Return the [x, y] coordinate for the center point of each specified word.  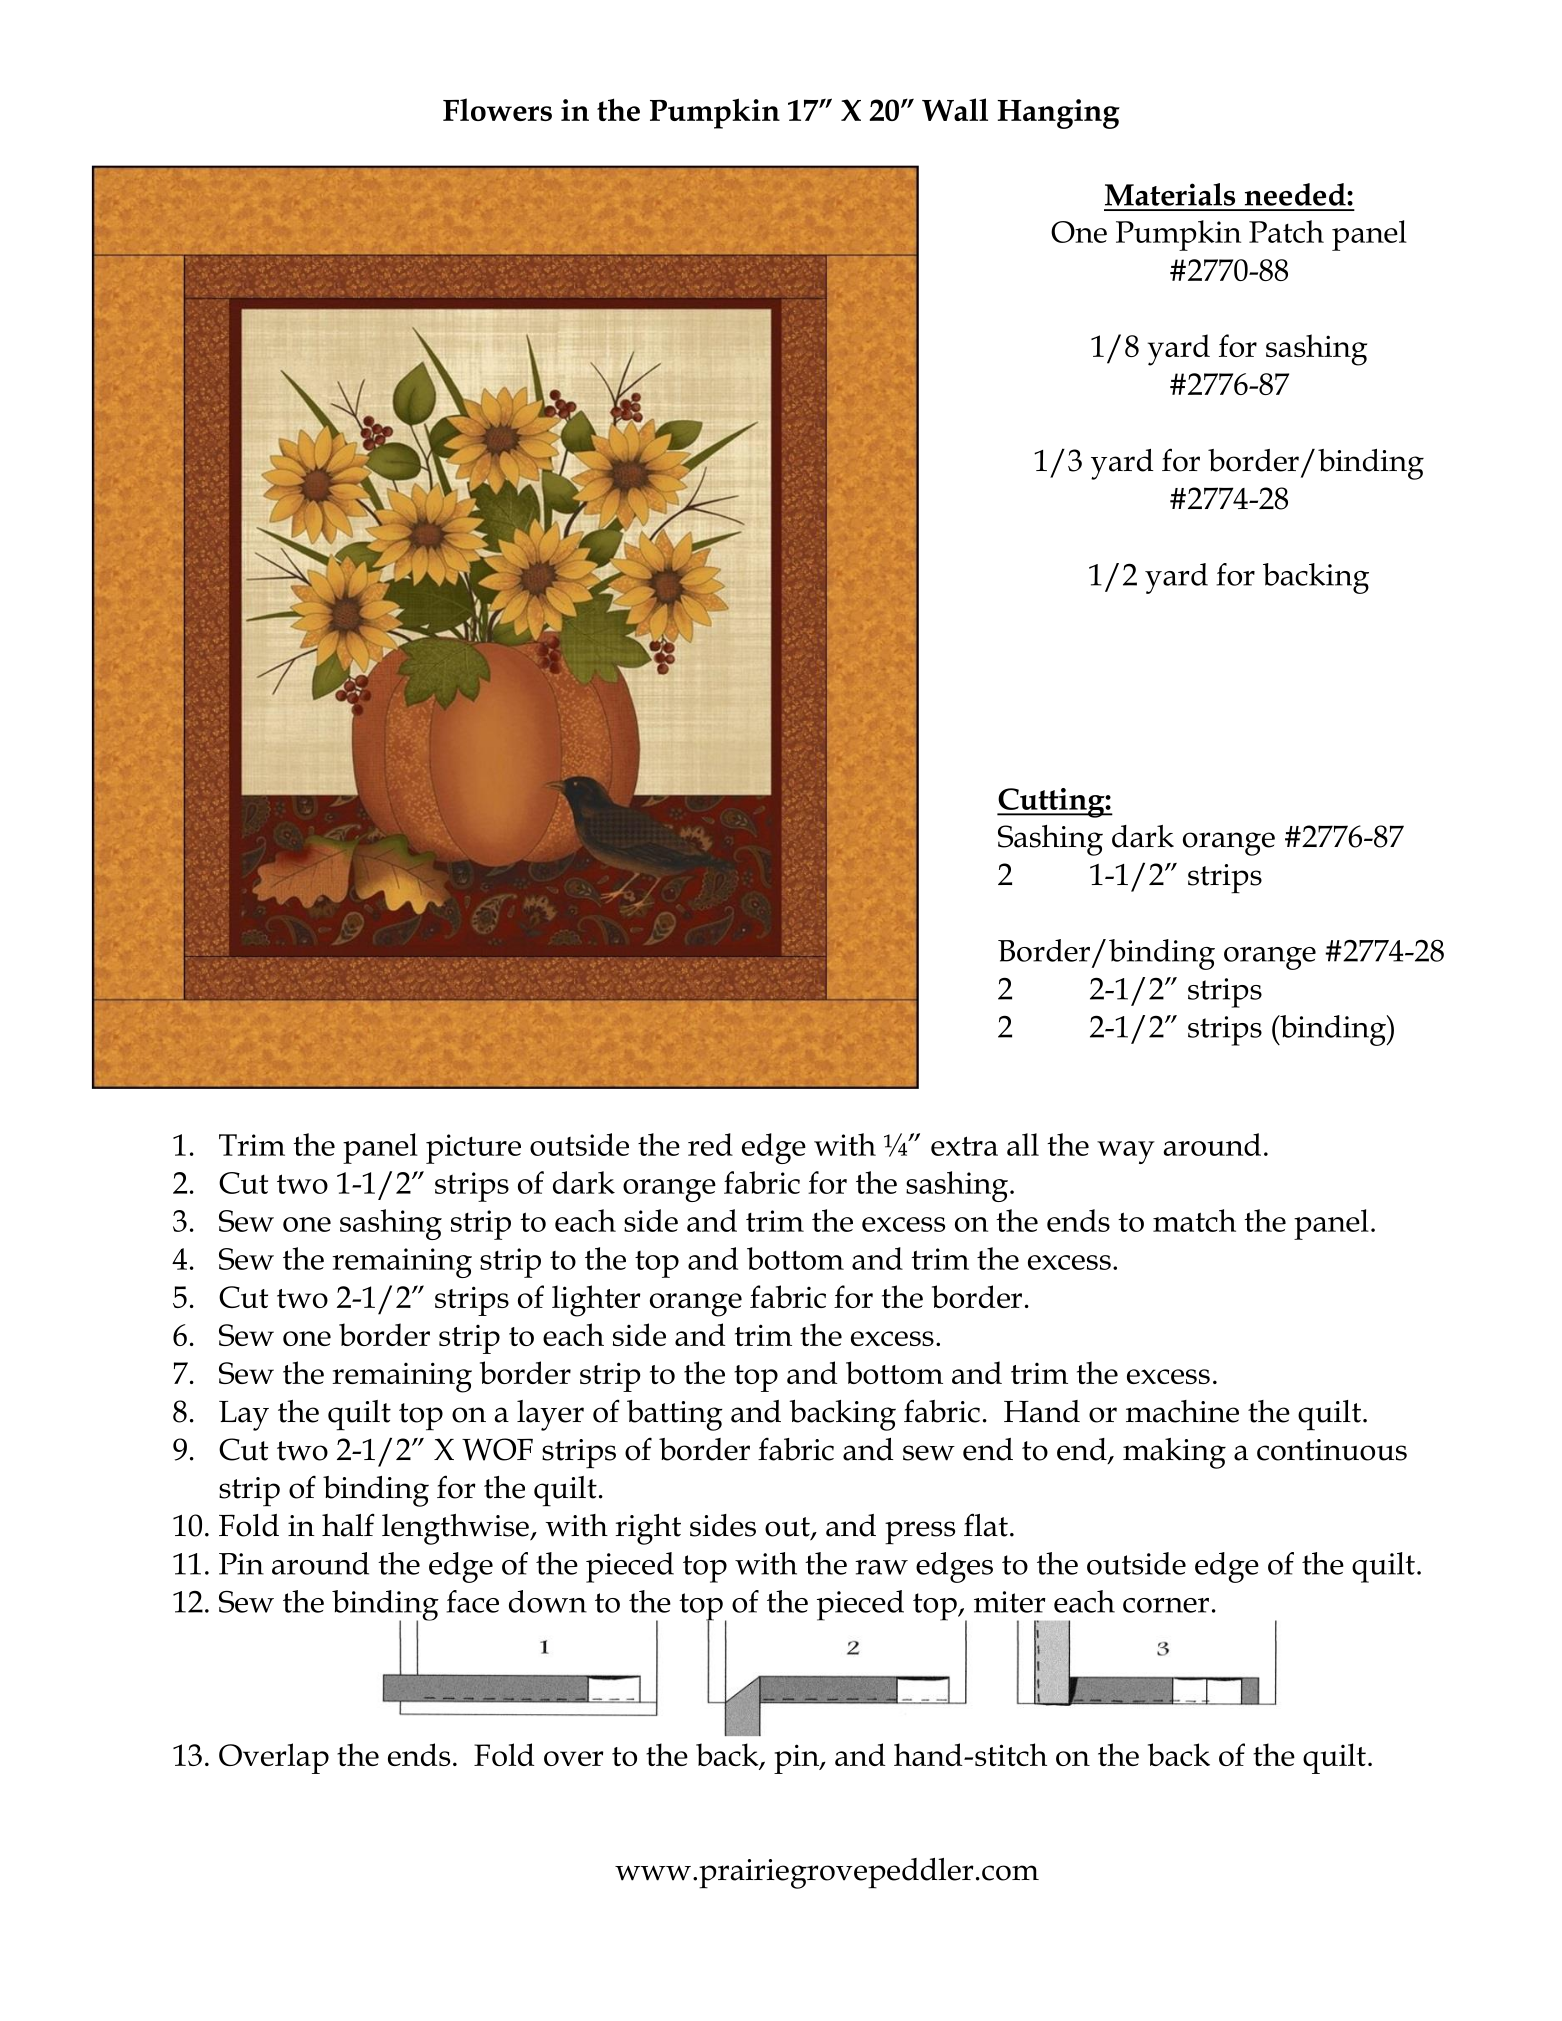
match [1194, 1220]
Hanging [1058, 114]
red [710, 1144]
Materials [1170, 194]
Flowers [497, 109]
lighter [596, 1301]
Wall [955, 109]
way [1126, 1152]
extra [964, 1146]
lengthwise [456, 1529]
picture [473, 1149]
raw [881, 1567]
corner [1166, 1605]
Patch [1286, 231]
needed [1296, 194]
